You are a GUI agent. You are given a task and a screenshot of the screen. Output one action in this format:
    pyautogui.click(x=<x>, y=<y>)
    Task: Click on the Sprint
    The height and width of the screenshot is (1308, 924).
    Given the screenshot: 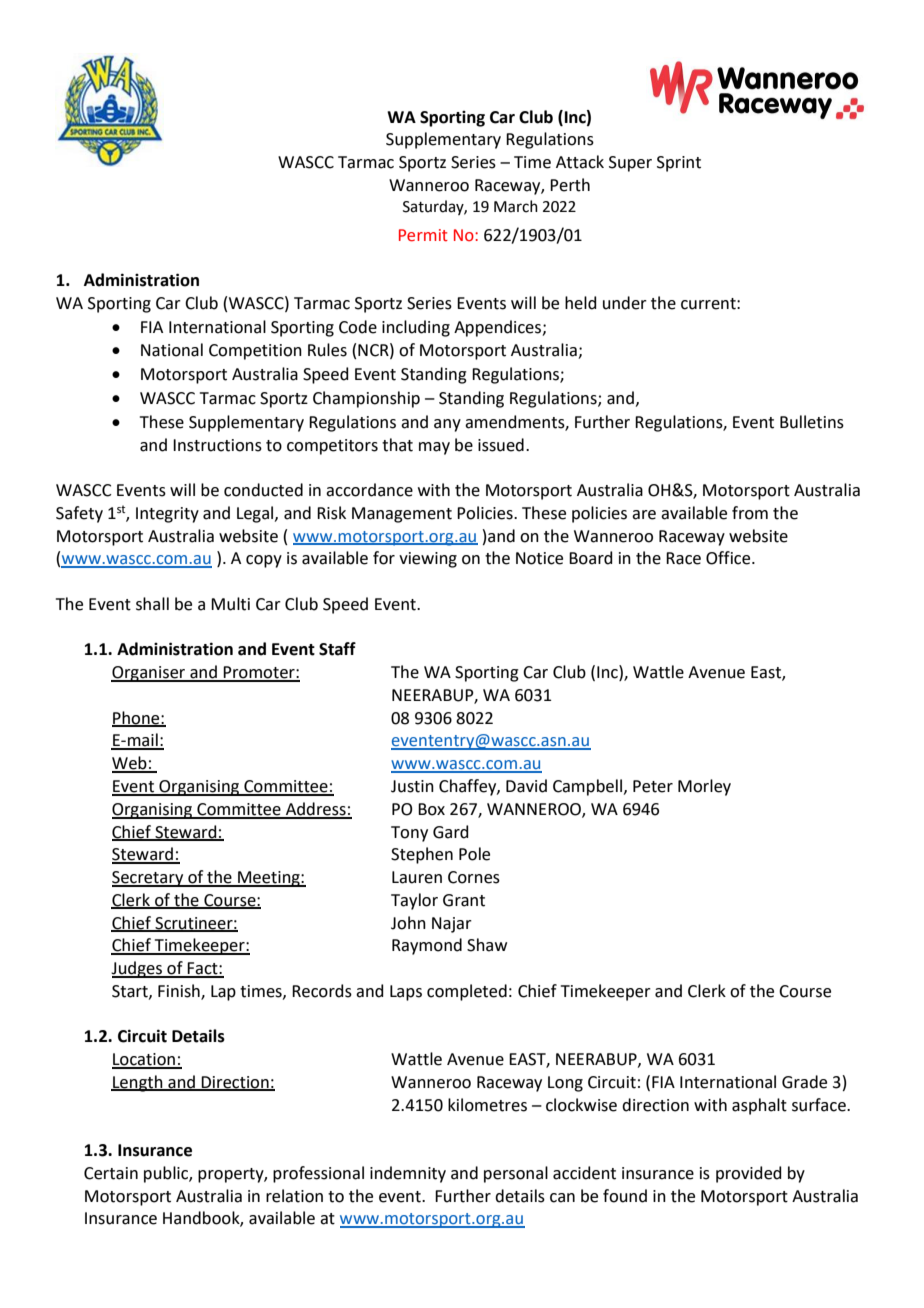 What is the action you would take?
    pyautogui.click(x=679, y=164)
